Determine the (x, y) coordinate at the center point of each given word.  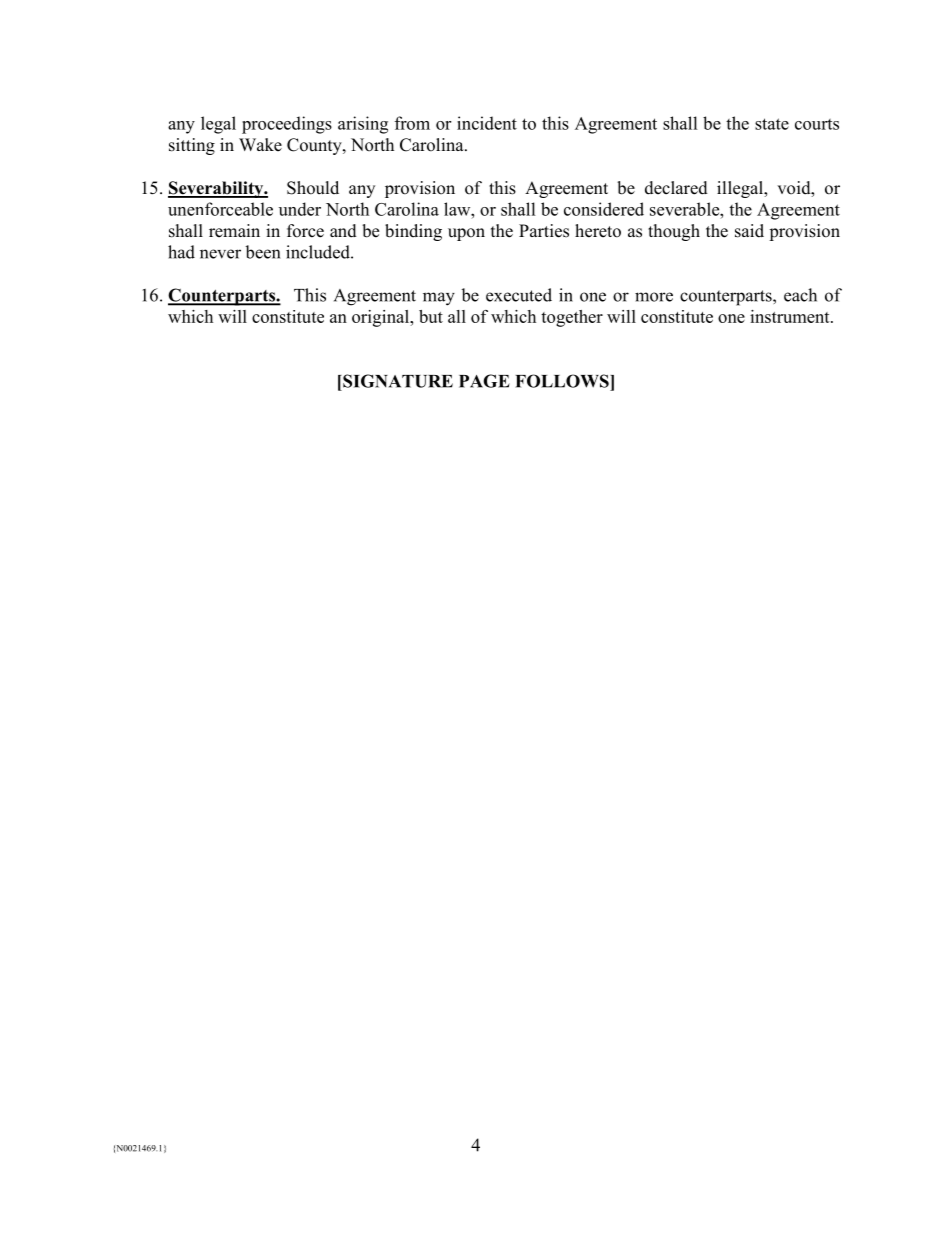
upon (466, 234)
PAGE (484, 381)
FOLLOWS (563, 381)
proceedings (287, 125)
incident (487, 123)
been (262, 252)
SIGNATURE (397, 381)
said (749, 231)
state (772, 124)
